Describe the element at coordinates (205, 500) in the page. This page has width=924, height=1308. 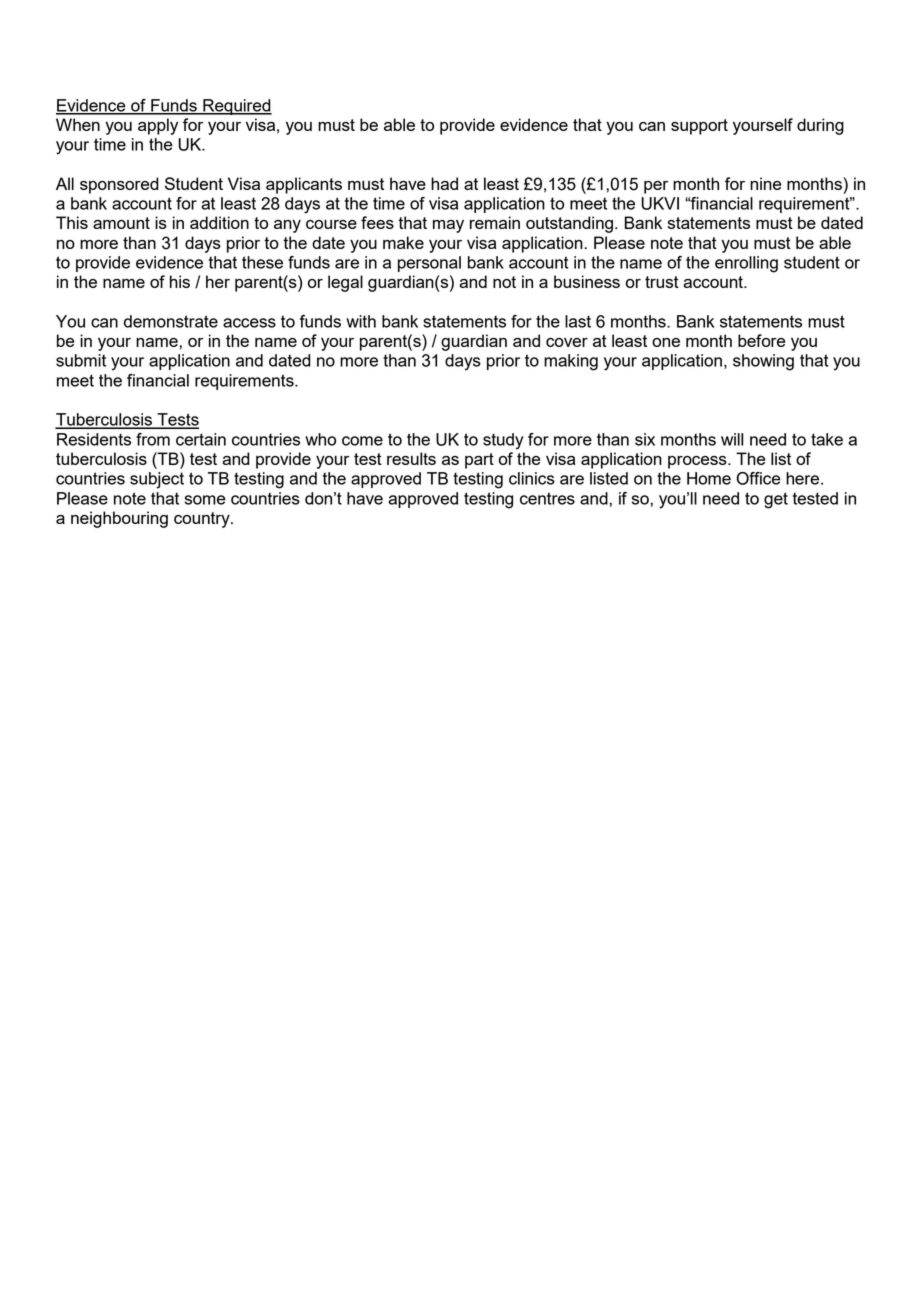
I see `some` at that location.
